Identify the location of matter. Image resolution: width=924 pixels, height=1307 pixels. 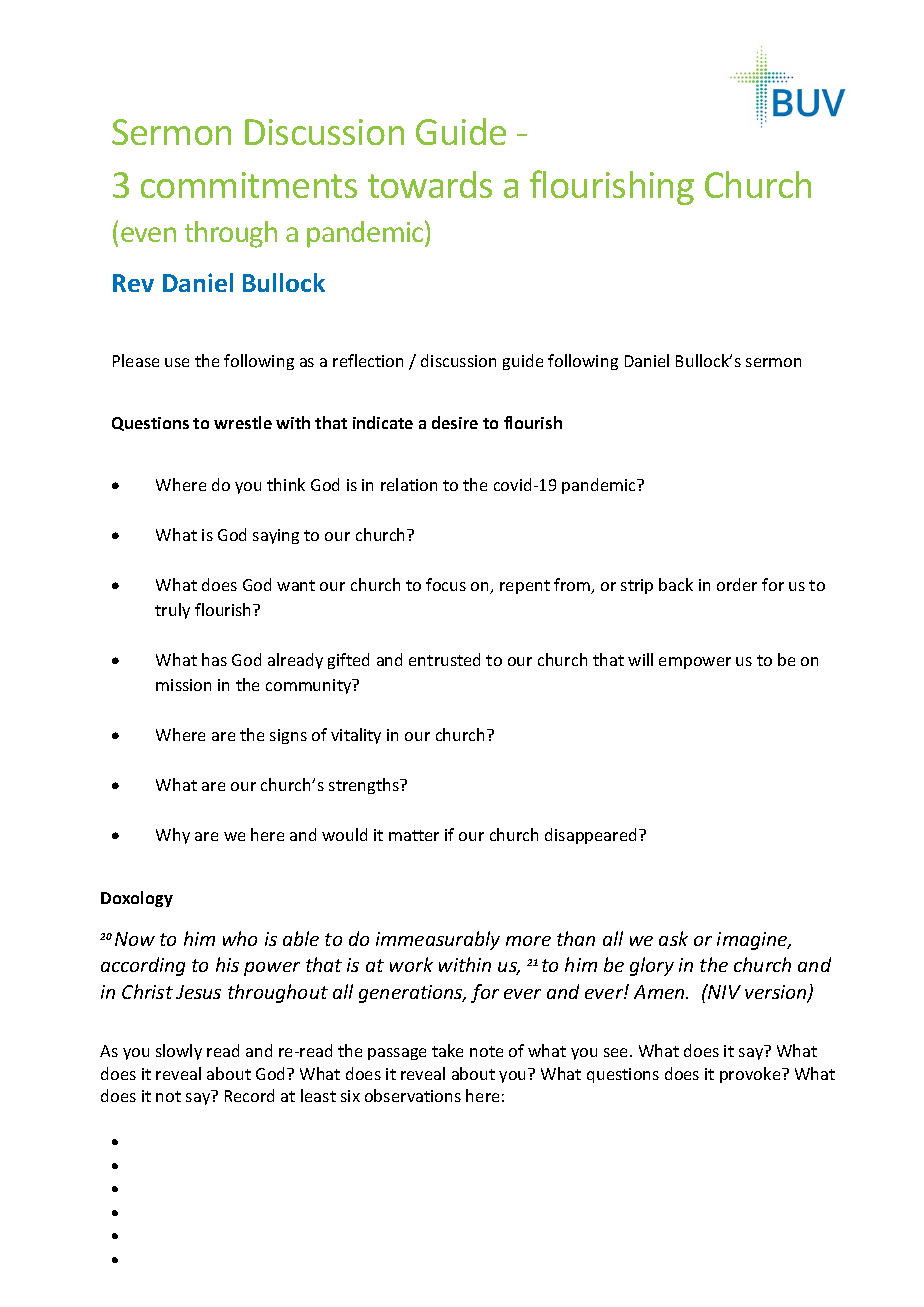
(414, 835).
